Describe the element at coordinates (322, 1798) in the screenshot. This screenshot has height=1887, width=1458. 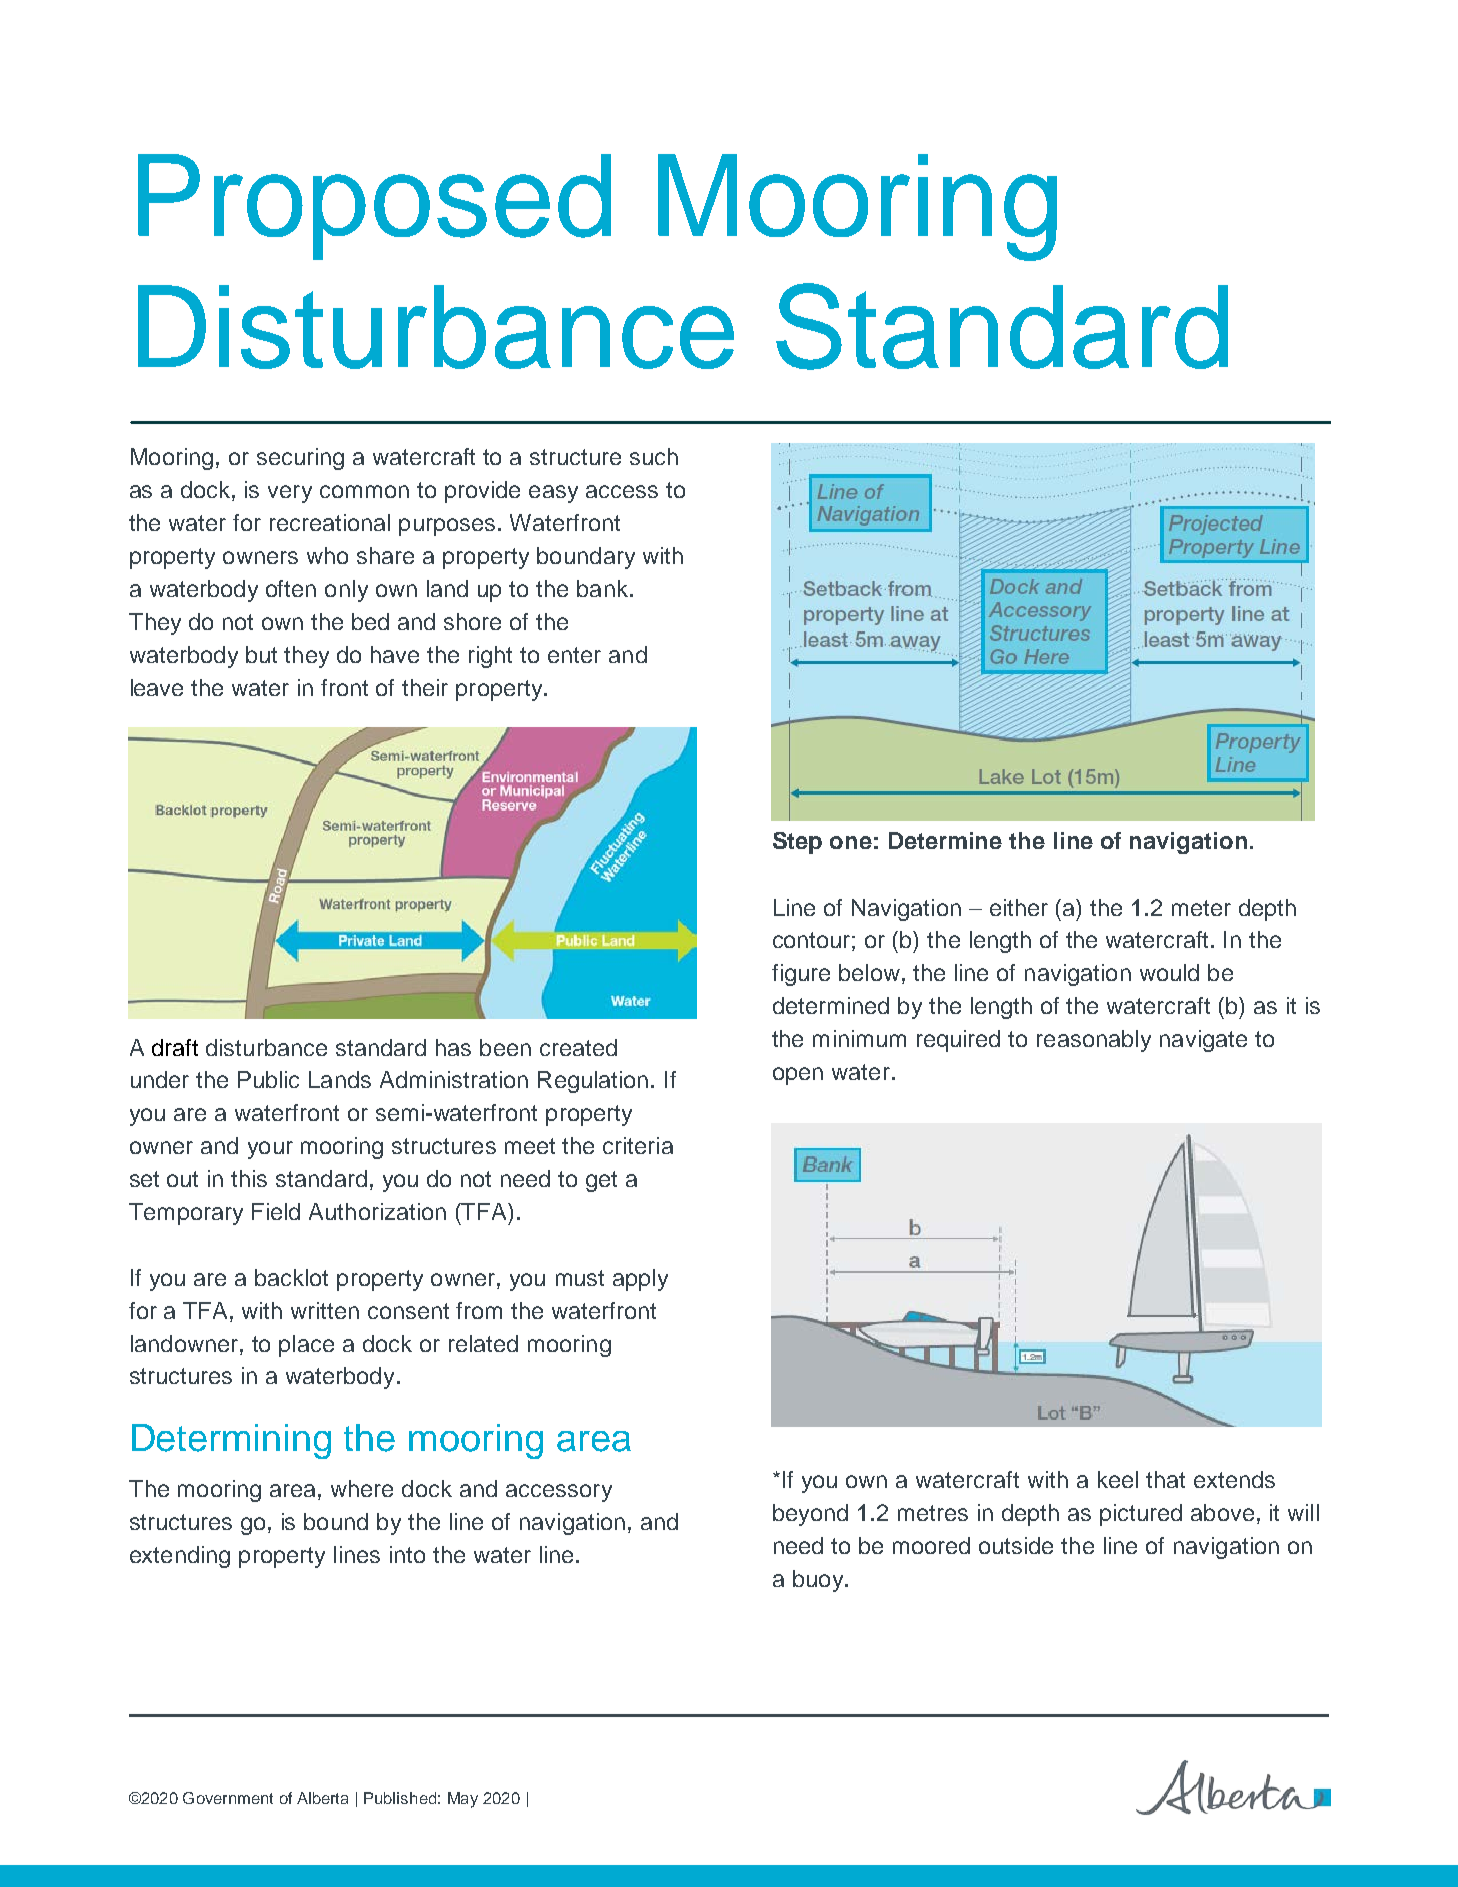
I see `Alberta` at that location.
